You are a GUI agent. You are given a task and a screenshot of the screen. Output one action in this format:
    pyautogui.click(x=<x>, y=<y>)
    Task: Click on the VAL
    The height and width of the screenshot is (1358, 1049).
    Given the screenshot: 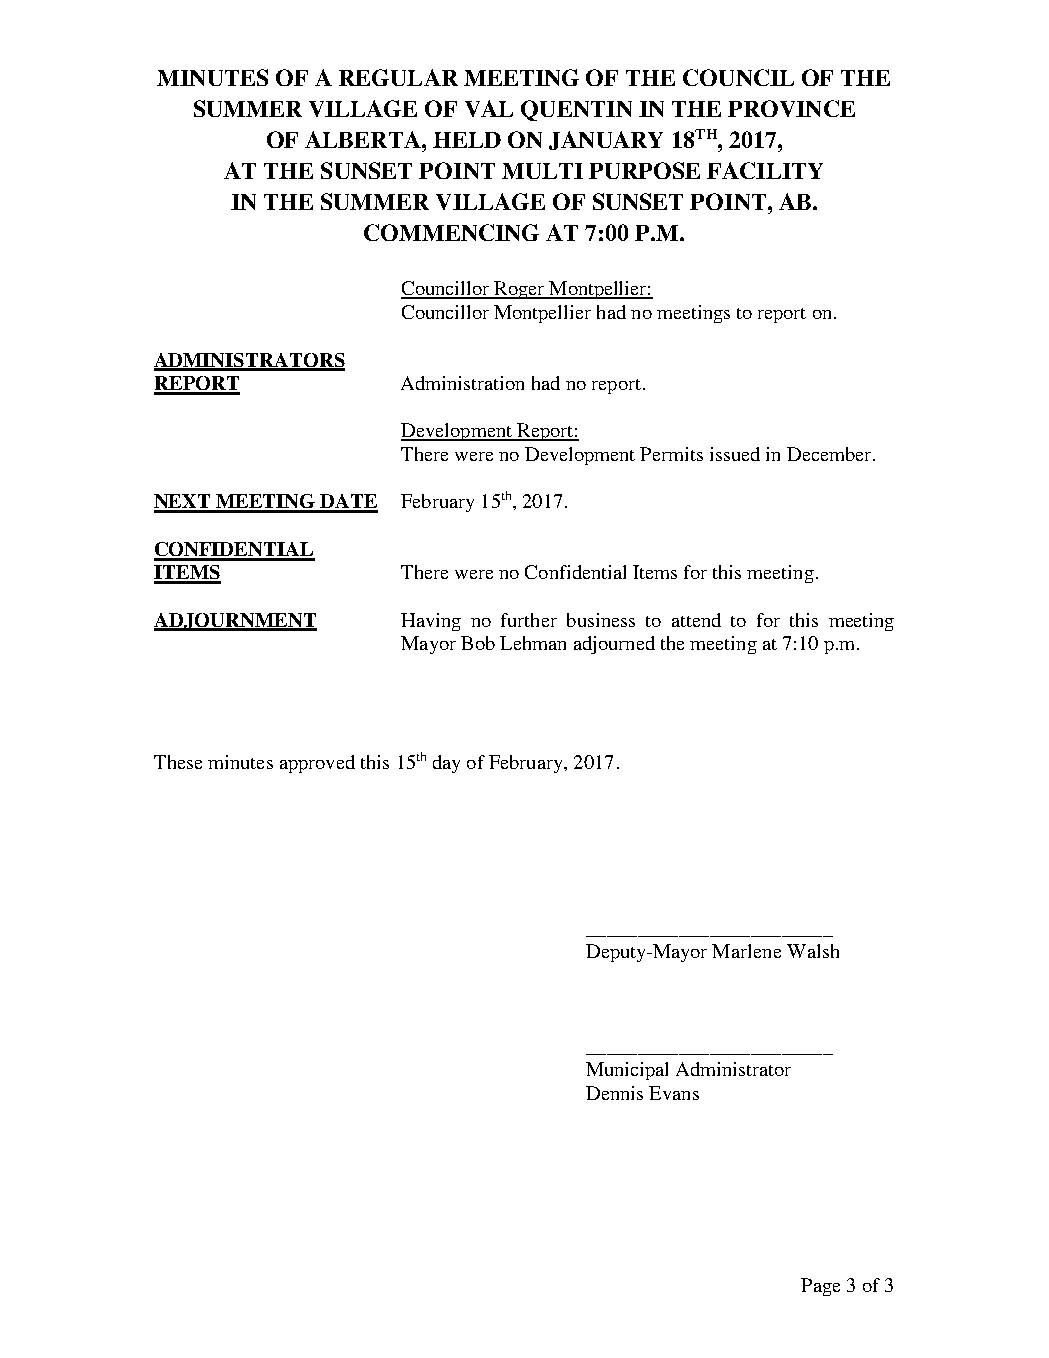 What is the action you would take?
    pyautogui.click(x=489, y=108)
